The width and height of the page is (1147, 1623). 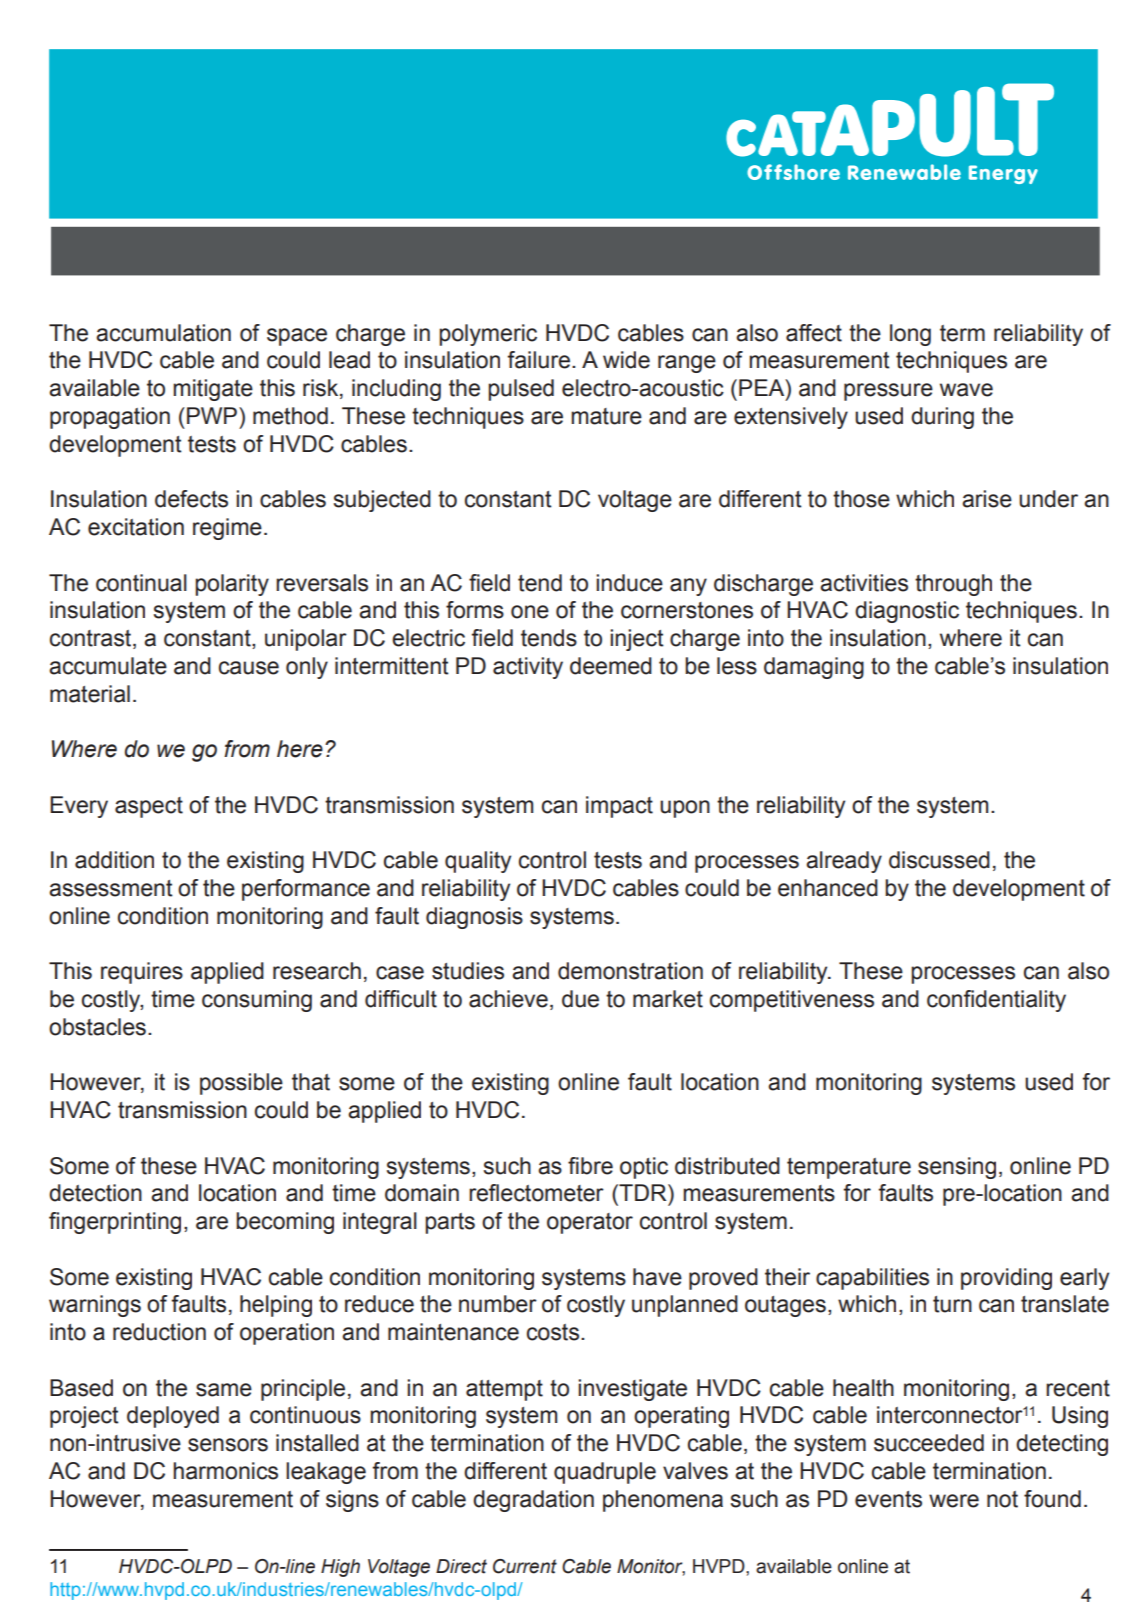 I want to click on impact, so click(x=619, y=807).
